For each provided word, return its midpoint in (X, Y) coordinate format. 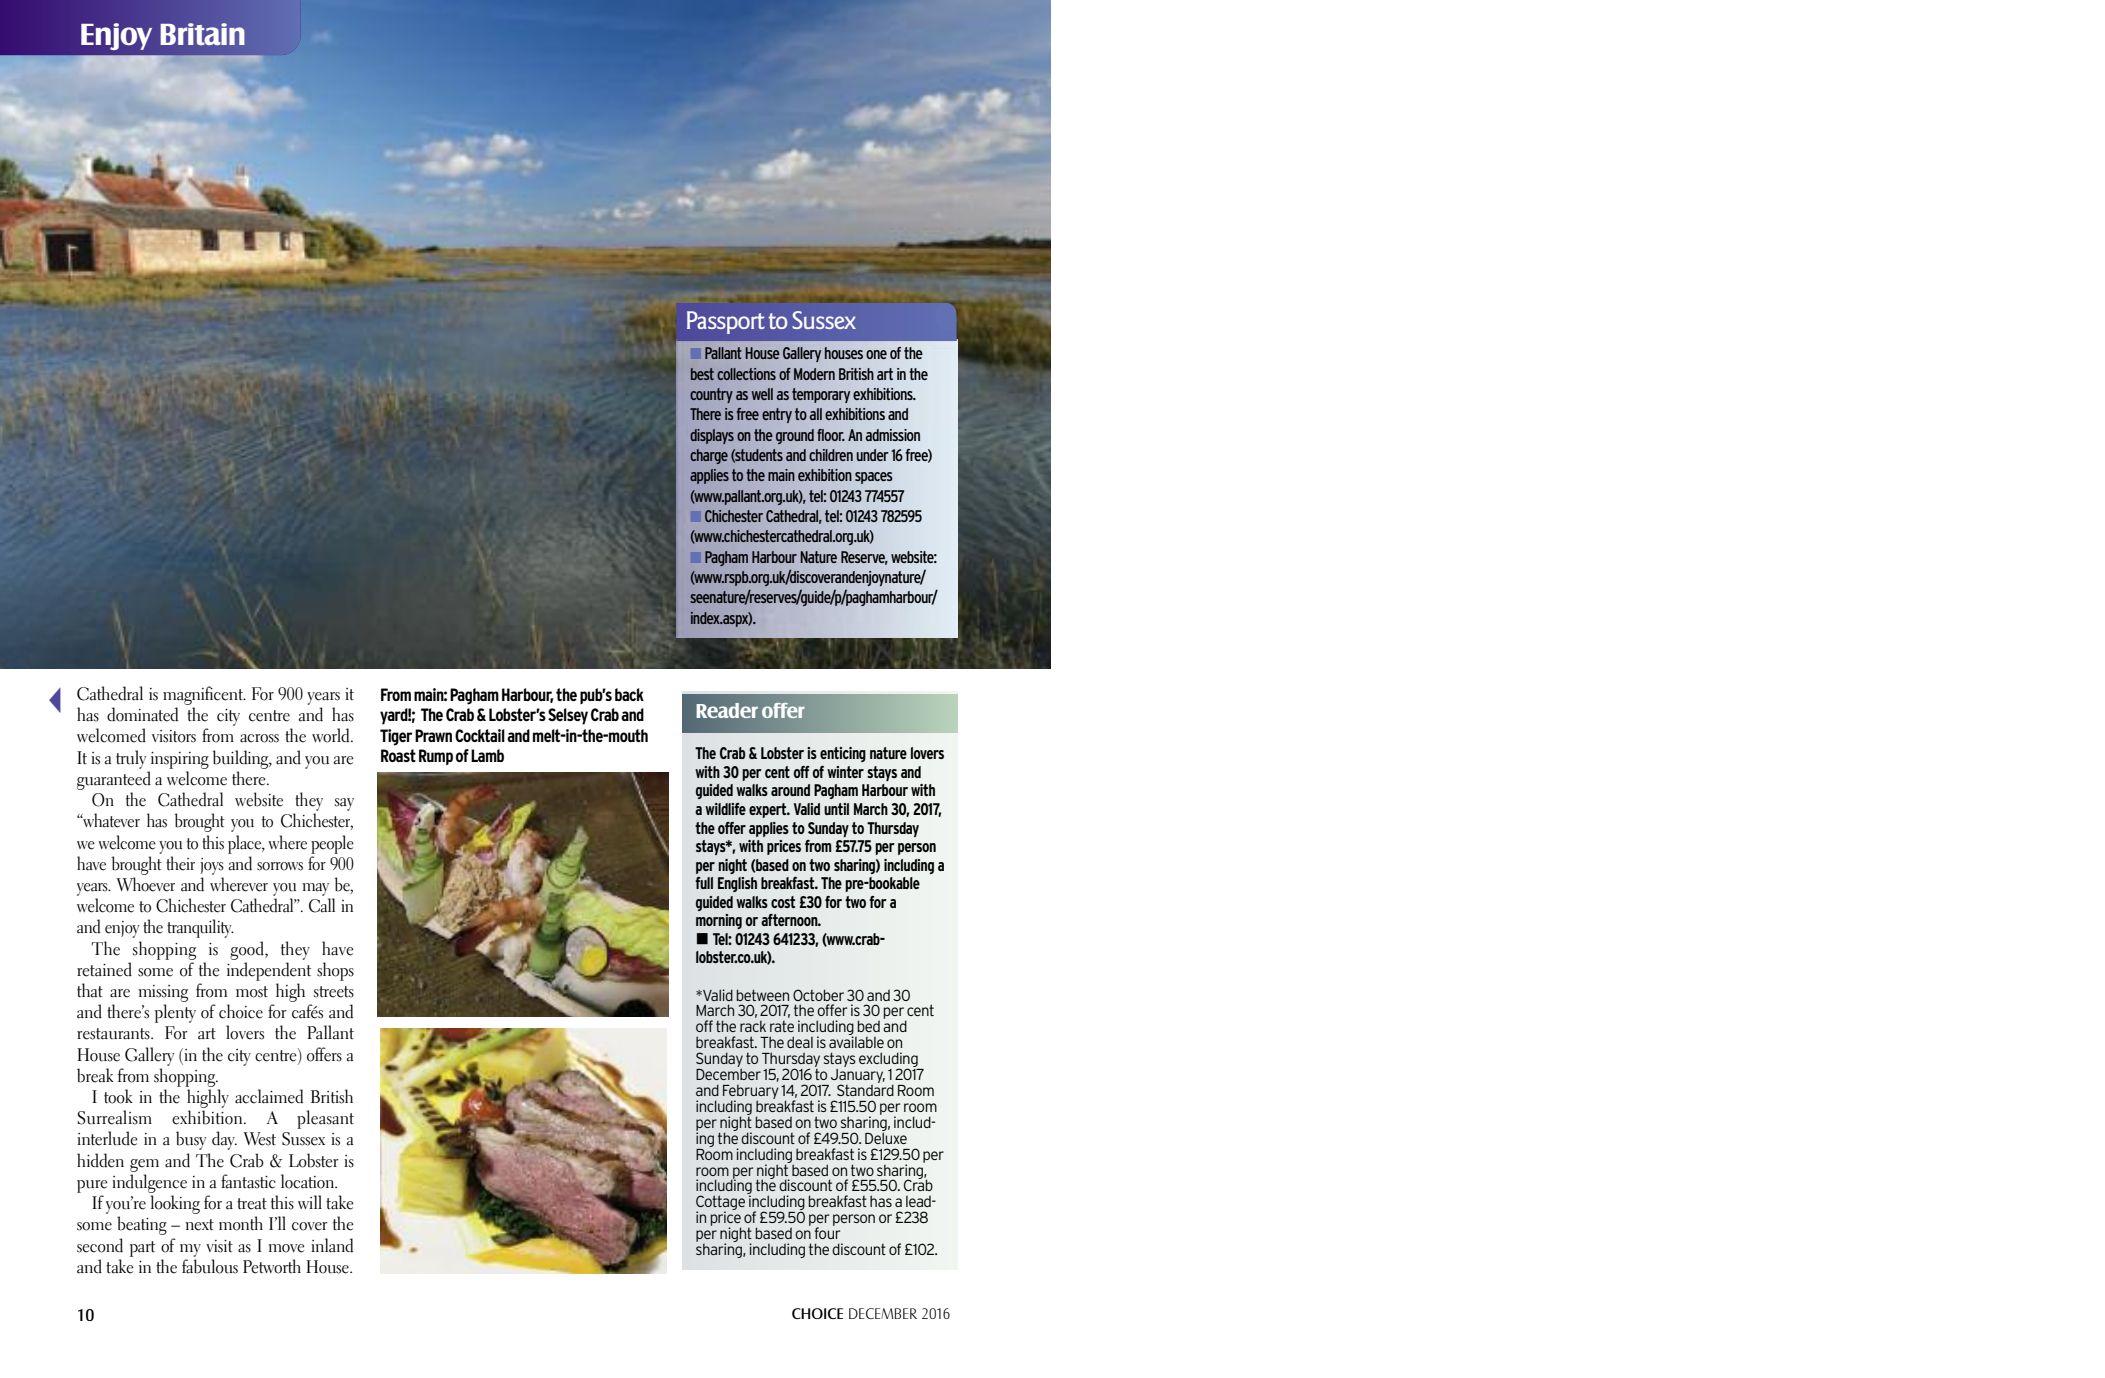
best (702, 374)
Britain (202, 34)
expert (769, 810)
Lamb (487, 755)
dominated (142, 714)
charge (709, 456)
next (200, 1225)
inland (332, 1245)
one (876, 354)
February (751, 1093)
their (180, 863)
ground (795, 436)
